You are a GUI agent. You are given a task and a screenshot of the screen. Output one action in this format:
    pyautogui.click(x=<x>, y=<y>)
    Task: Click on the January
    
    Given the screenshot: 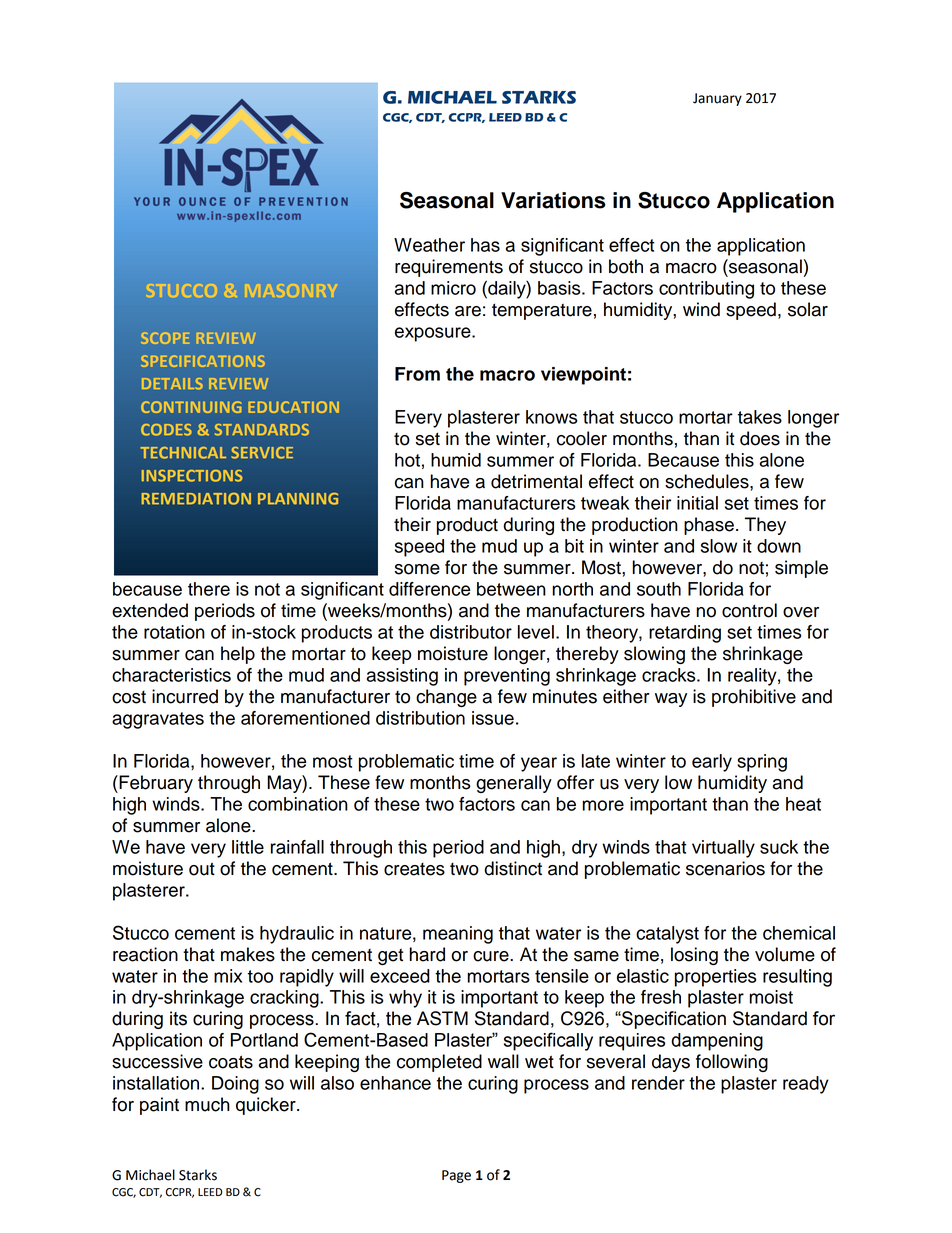 What is the action you would take?
    pyautogui.click(x=717, y=99)
